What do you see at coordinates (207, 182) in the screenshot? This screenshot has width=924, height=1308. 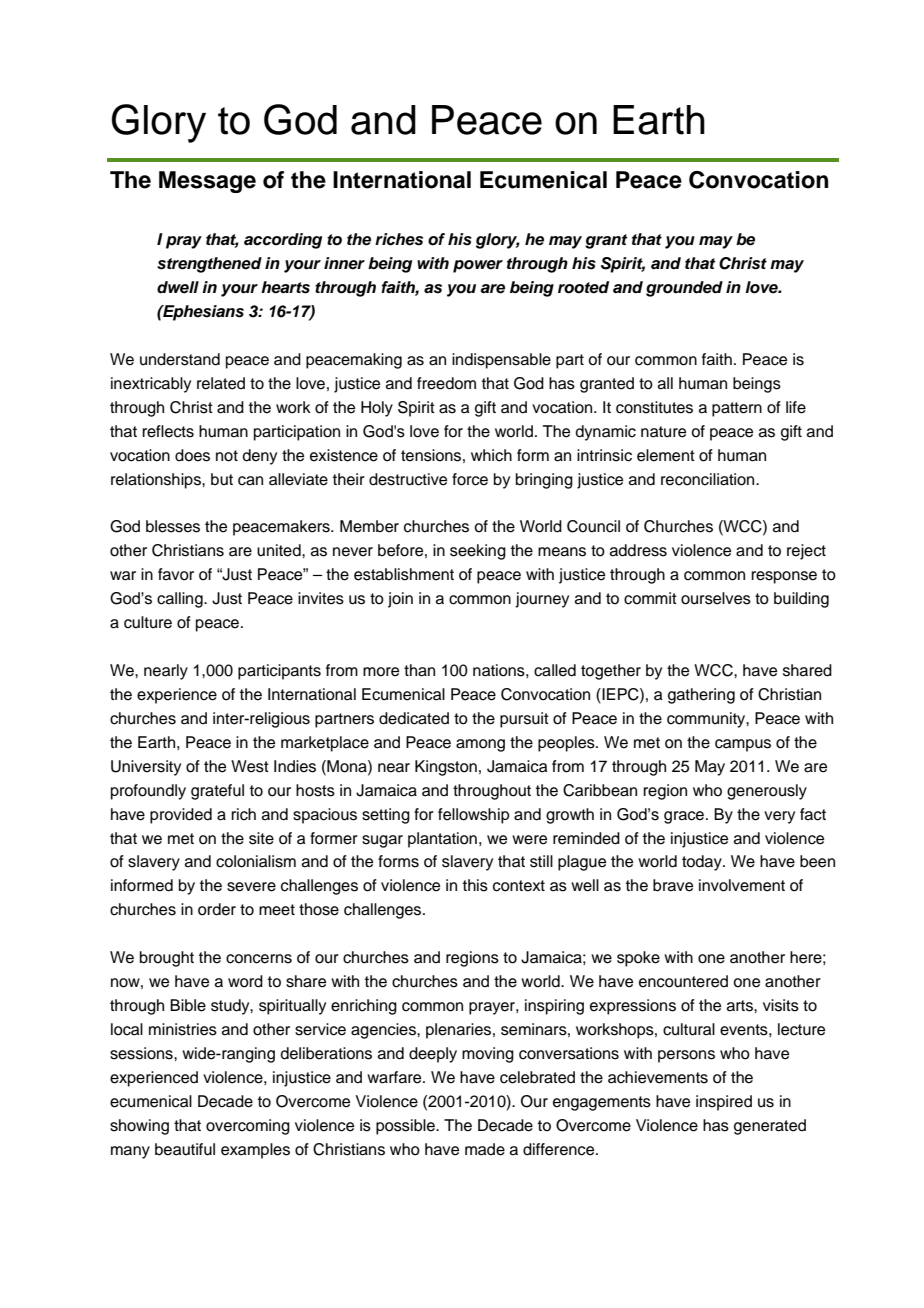 I see `Message` at bounding box center [207, 182].
